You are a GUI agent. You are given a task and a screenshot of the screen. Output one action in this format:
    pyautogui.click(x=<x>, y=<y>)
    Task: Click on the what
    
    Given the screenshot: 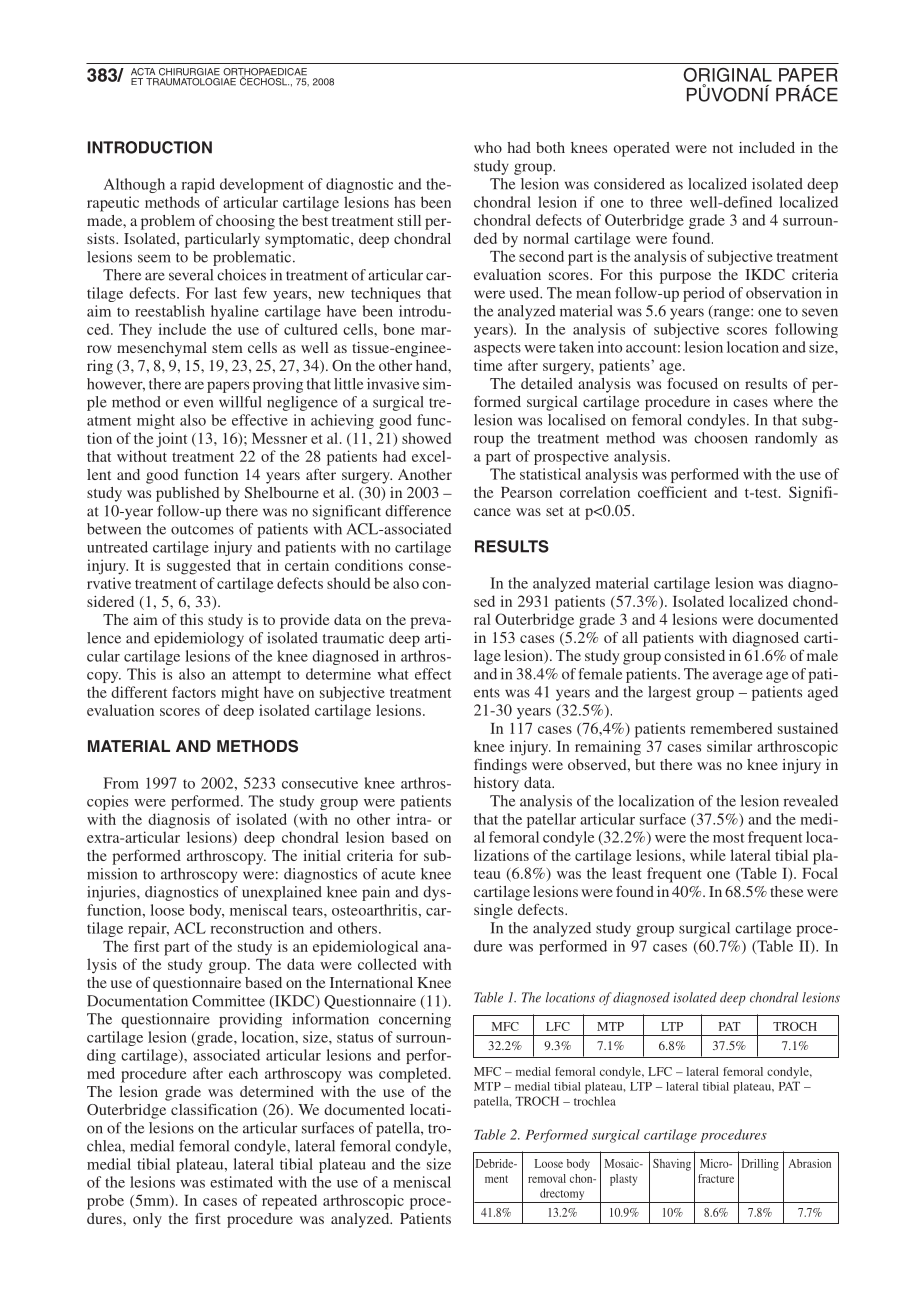 What is the action you would take?
    pyautogui.click(x=393, y=674)
